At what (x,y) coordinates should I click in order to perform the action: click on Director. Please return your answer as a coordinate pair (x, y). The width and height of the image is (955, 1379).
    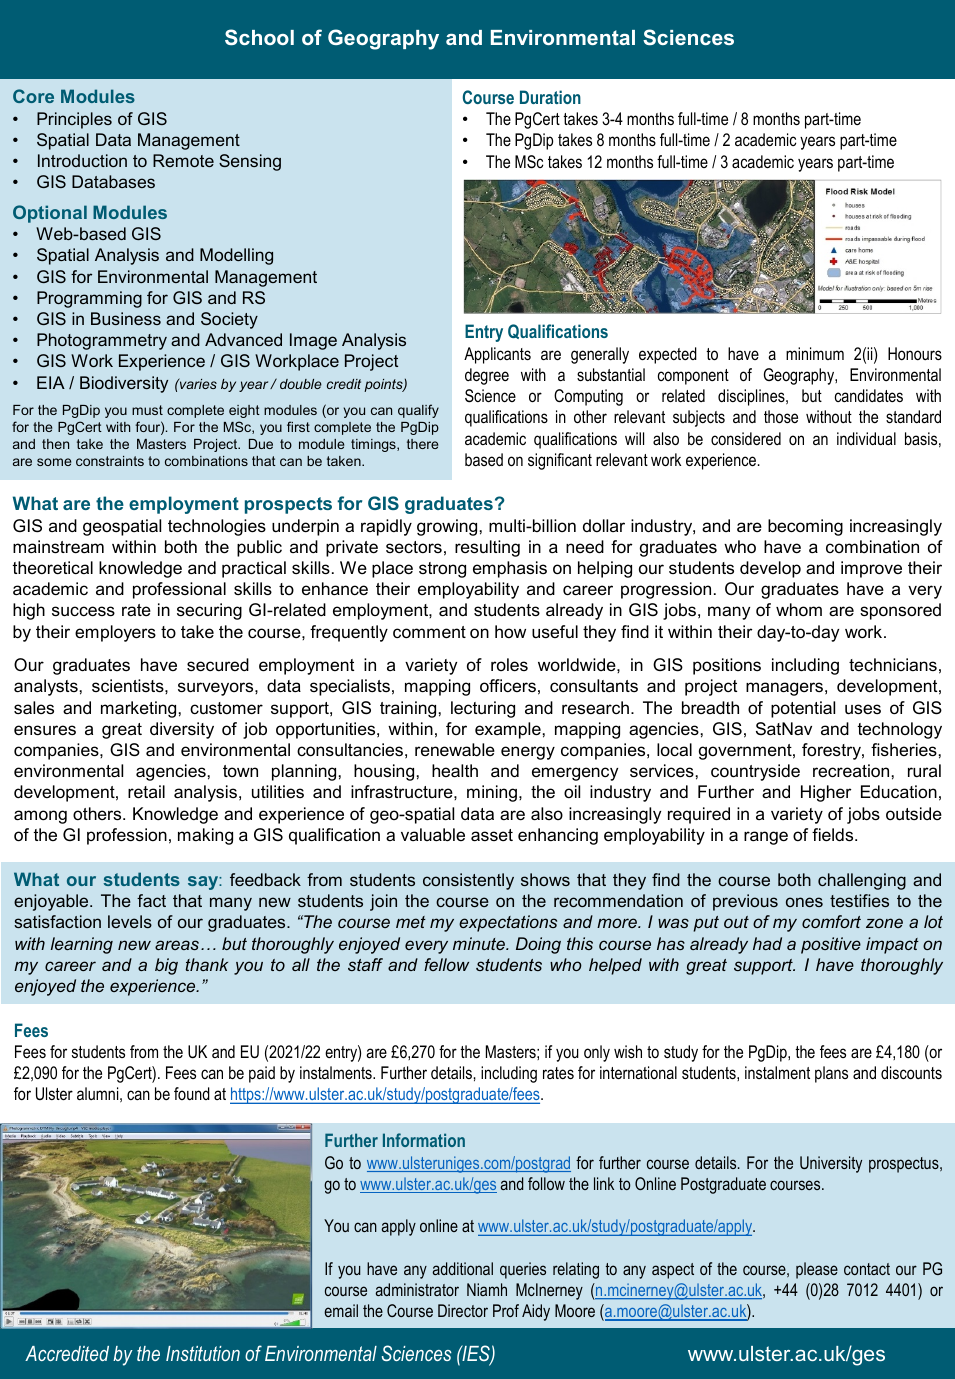
    Looking at the image, I should click on (463, 1310).
